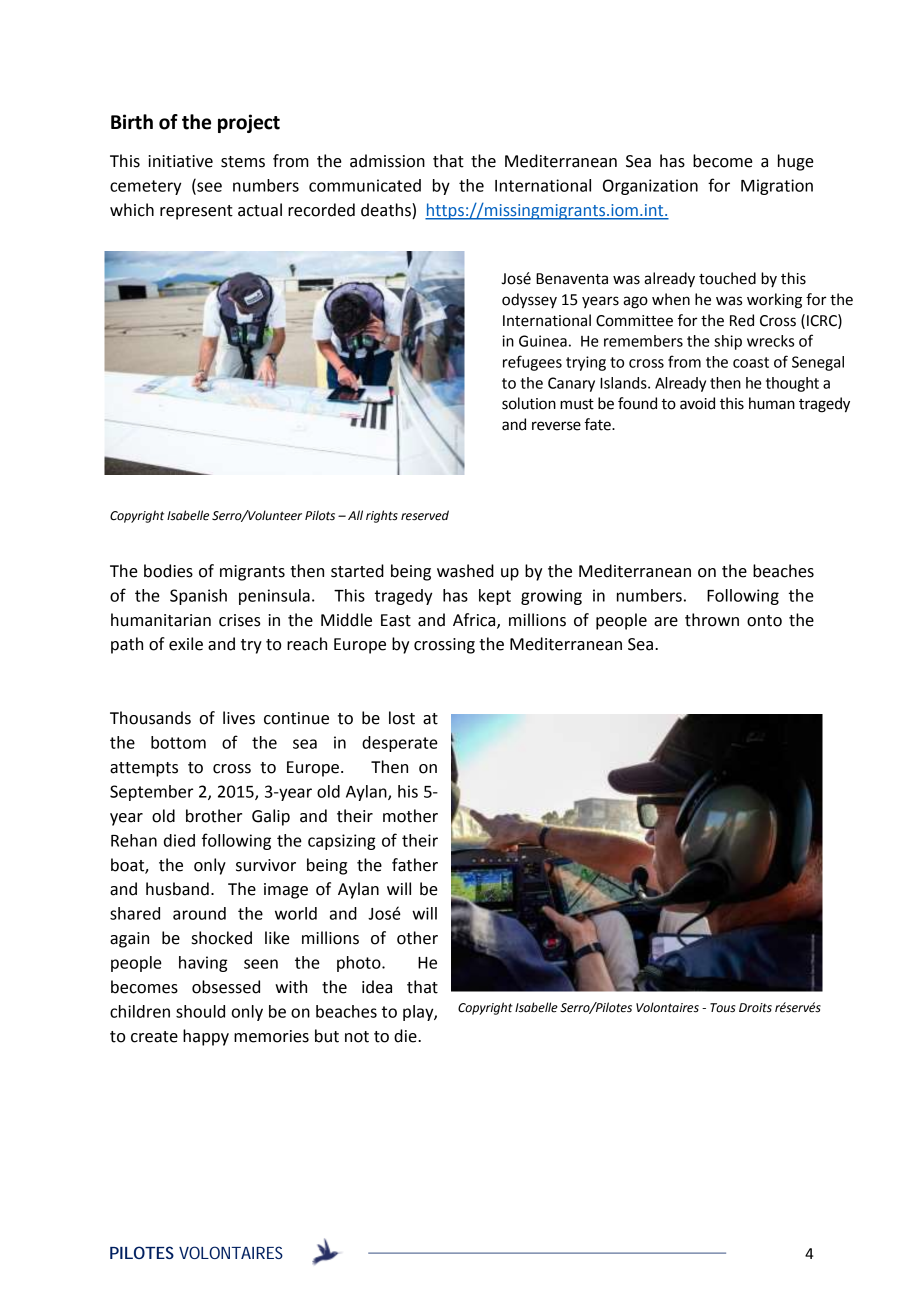 The height and width of the image is (1307, 924). I want to click on washed, so click(465, 571).
